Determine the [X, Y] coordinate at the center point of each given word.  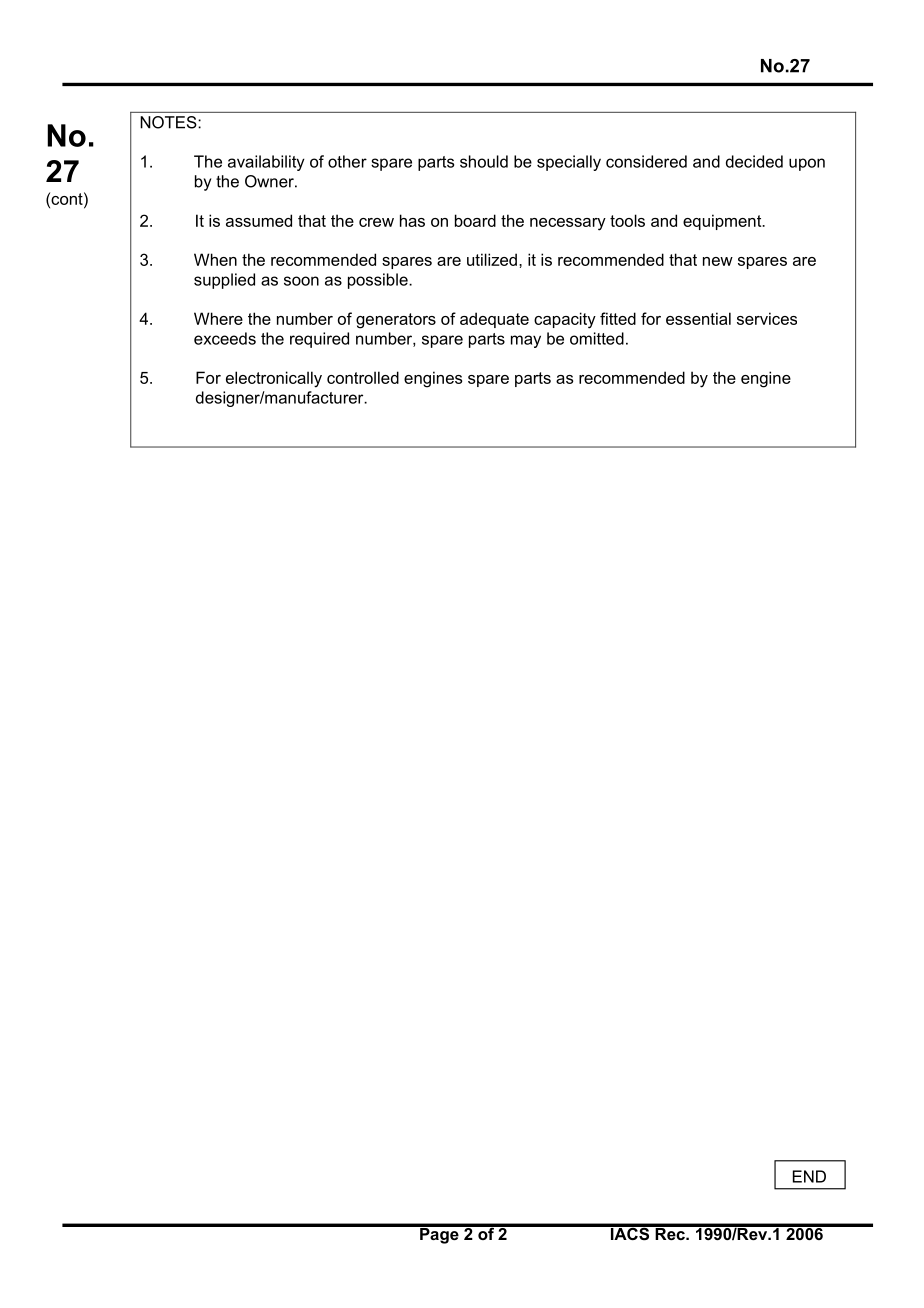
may [526, 341]
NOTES [169, 122]
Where [218, 318]
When [215, 259]
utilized [492, 259]
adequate [494, 320]
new [718, 261]
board [475, 220]
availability [266, 163]
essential [698, 318]
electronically [274, 379]
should [484, 161]
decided [754, 161]
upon [807, 164]
